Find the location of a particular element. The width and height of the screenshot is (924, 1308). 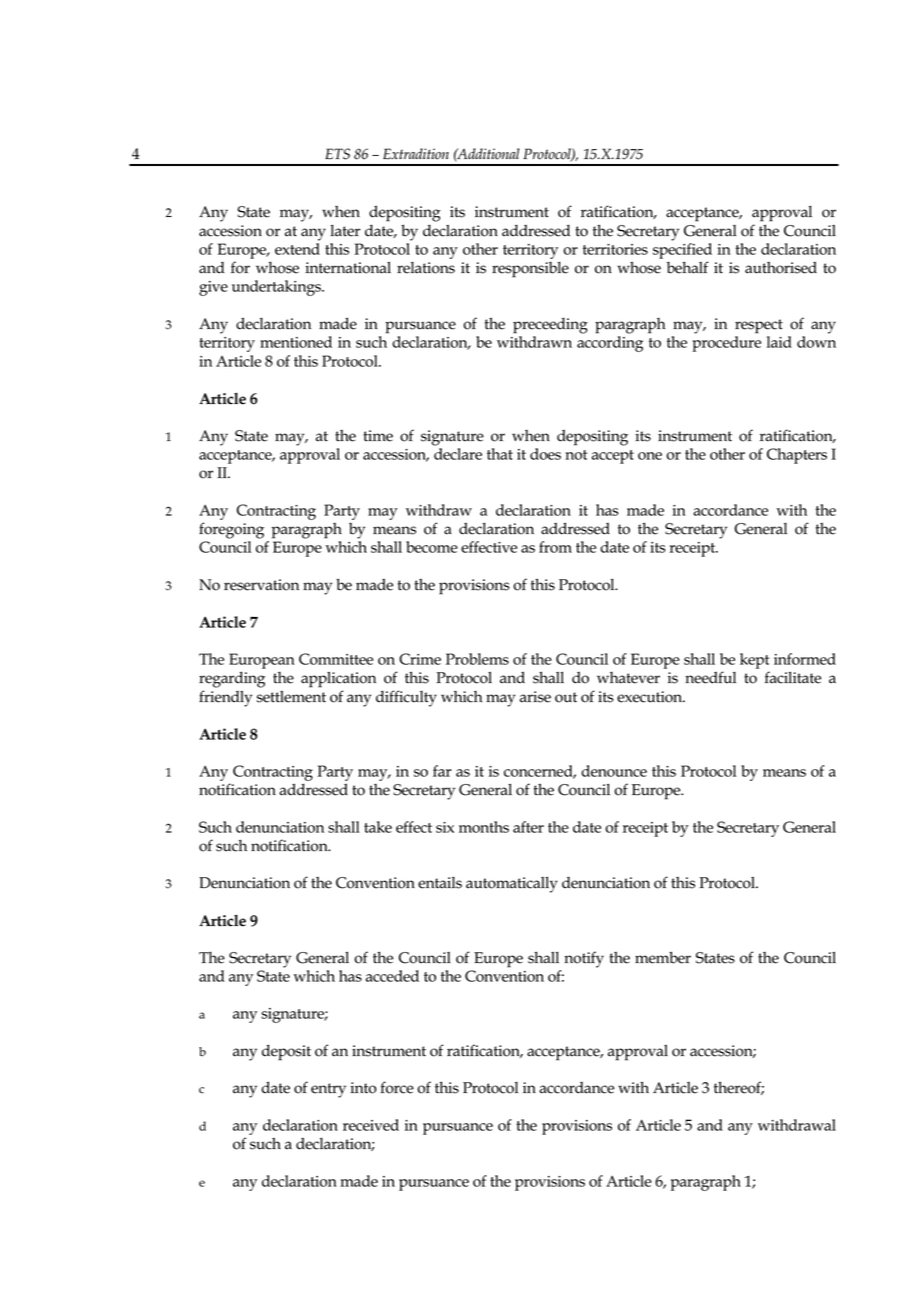

take is located at coordinates (378, 827).
